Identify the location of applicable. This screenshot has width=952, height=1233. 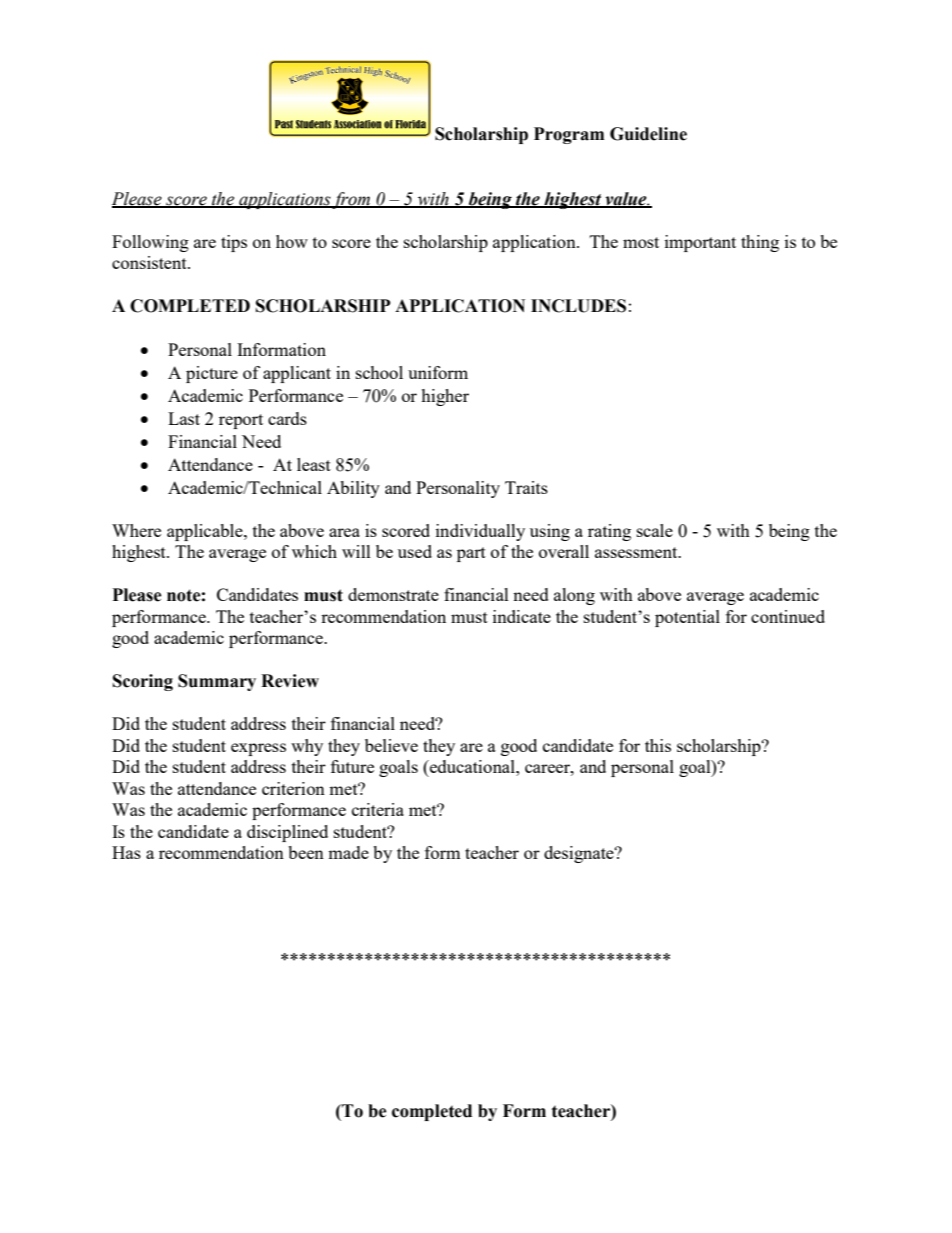
(206, 532).
